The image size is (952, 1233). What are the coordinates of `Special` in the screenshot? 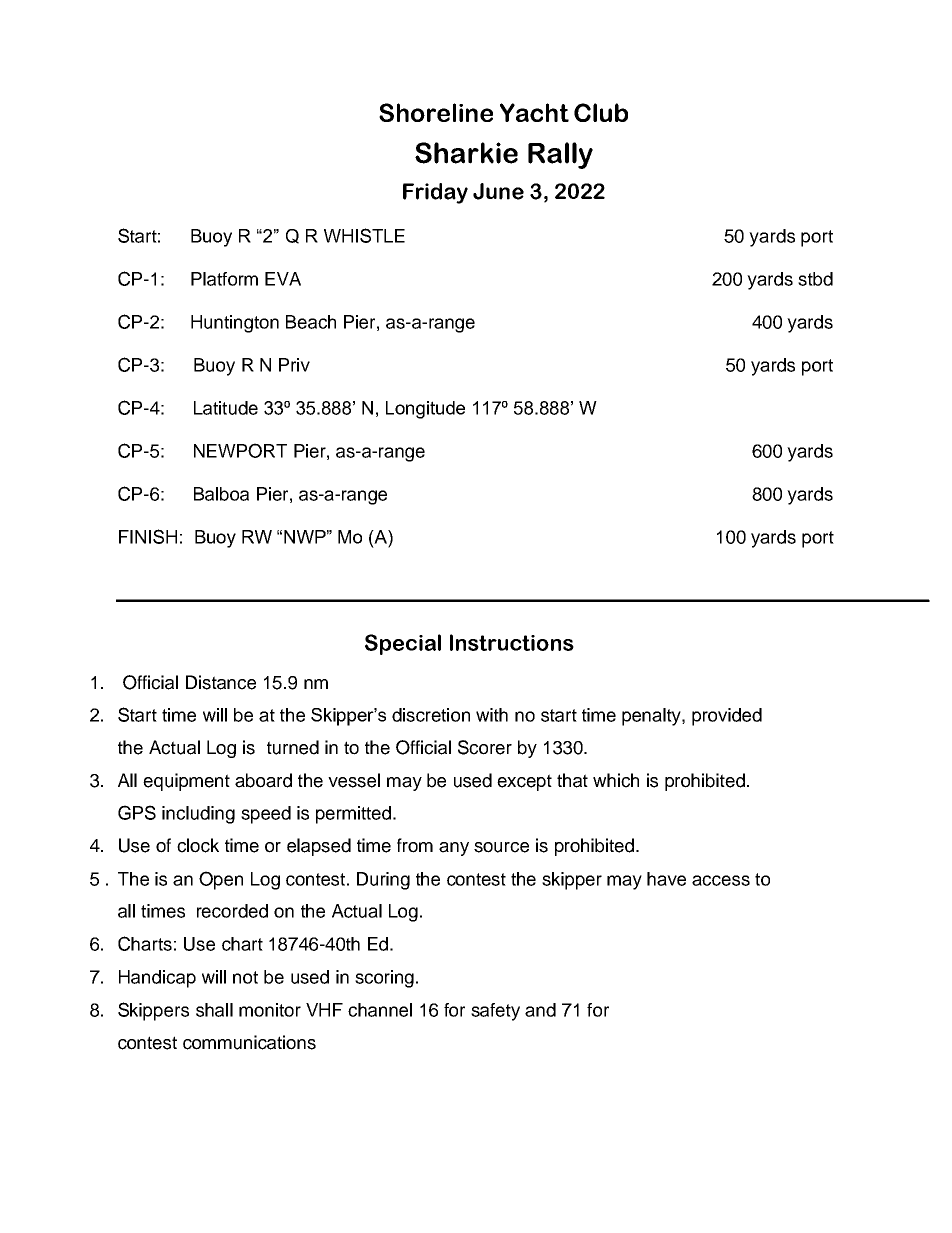 It's located at (403, 644).
